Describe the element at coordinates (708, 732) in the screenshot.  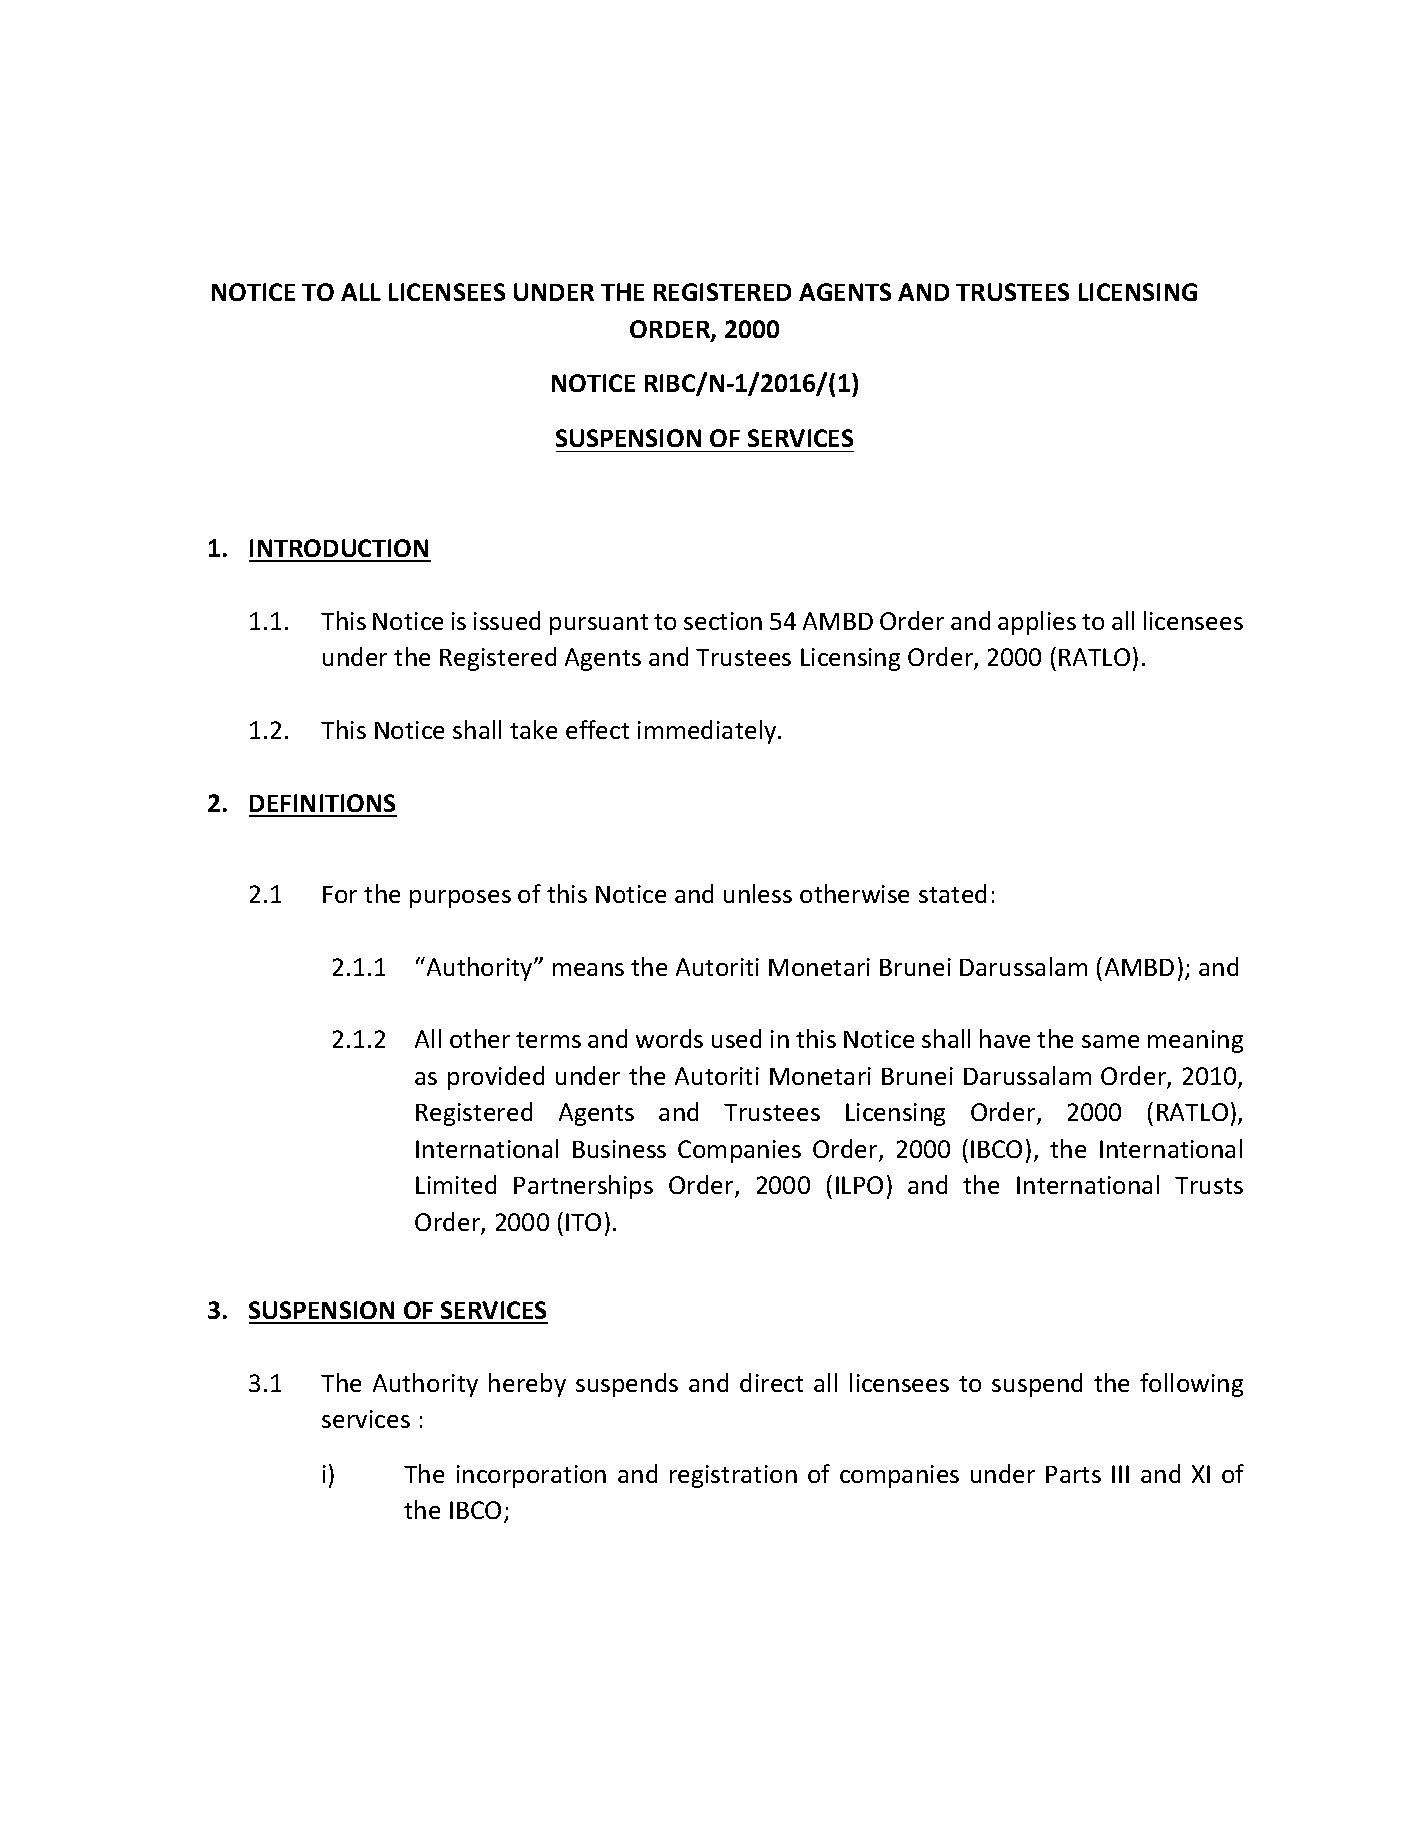
I see `immediately` at that location.
